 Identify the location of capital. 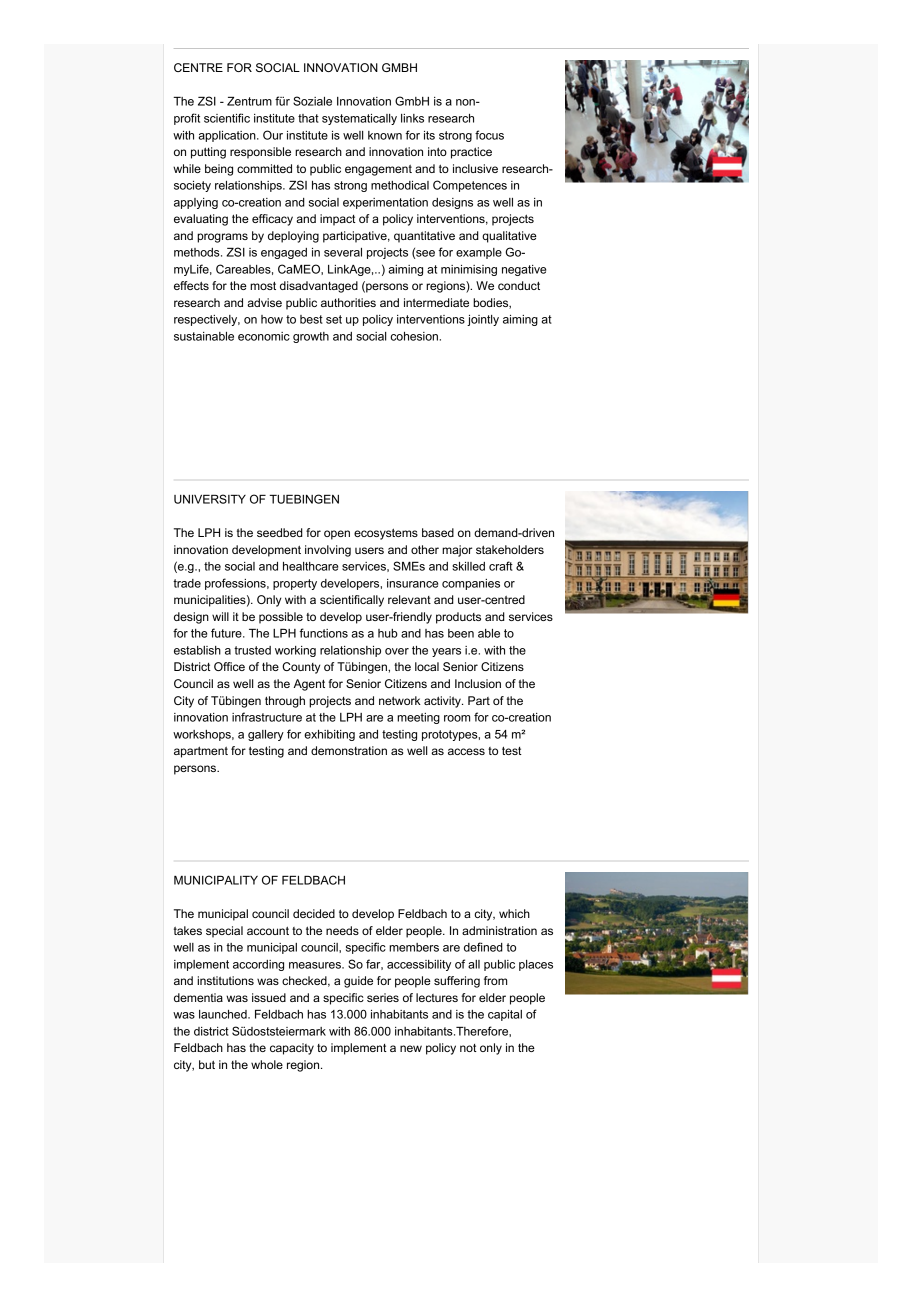
(505, 1015).
